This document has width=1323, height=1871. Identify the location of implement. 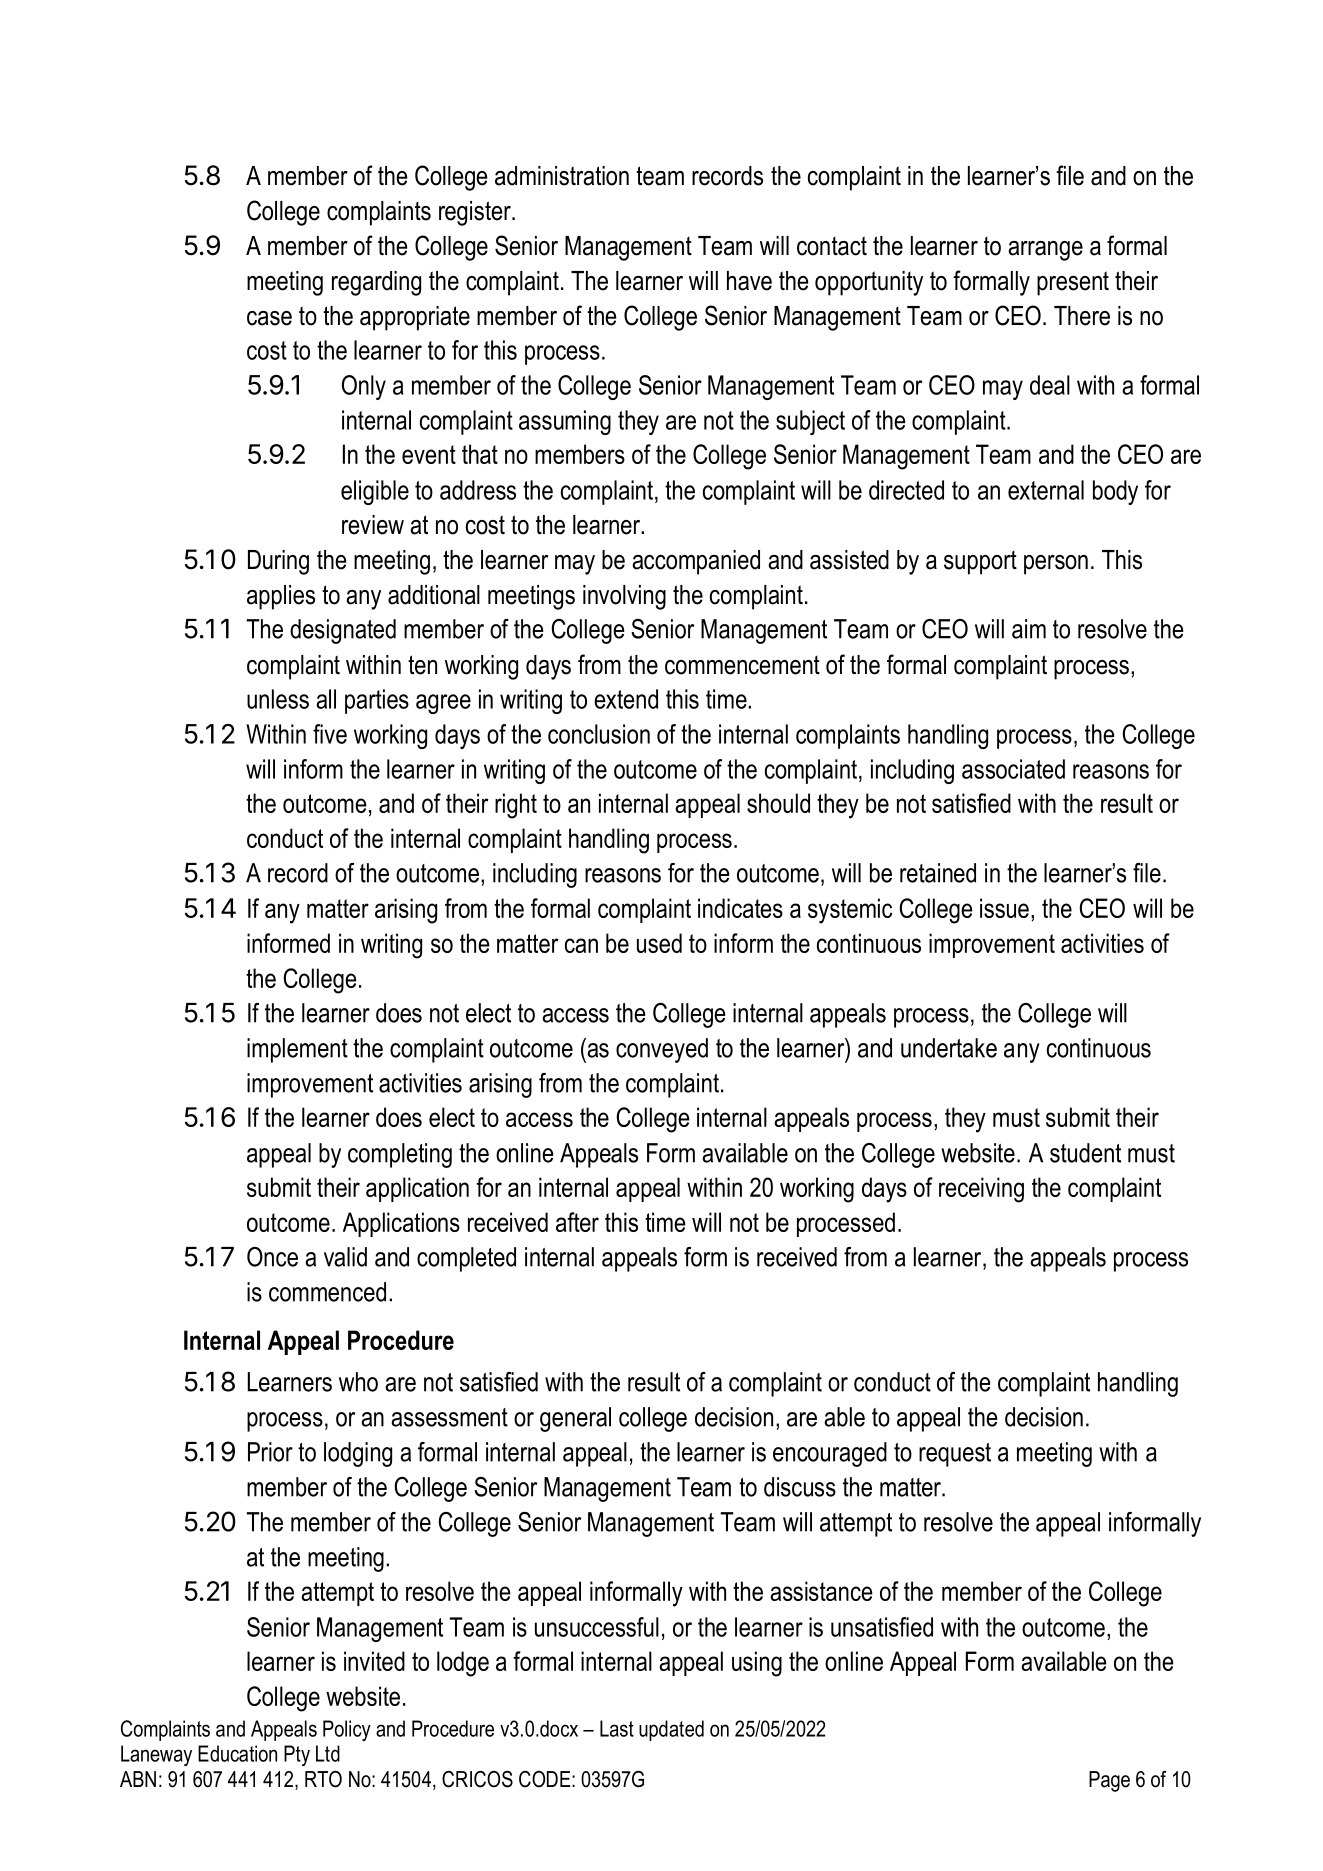
(297, 1050).
